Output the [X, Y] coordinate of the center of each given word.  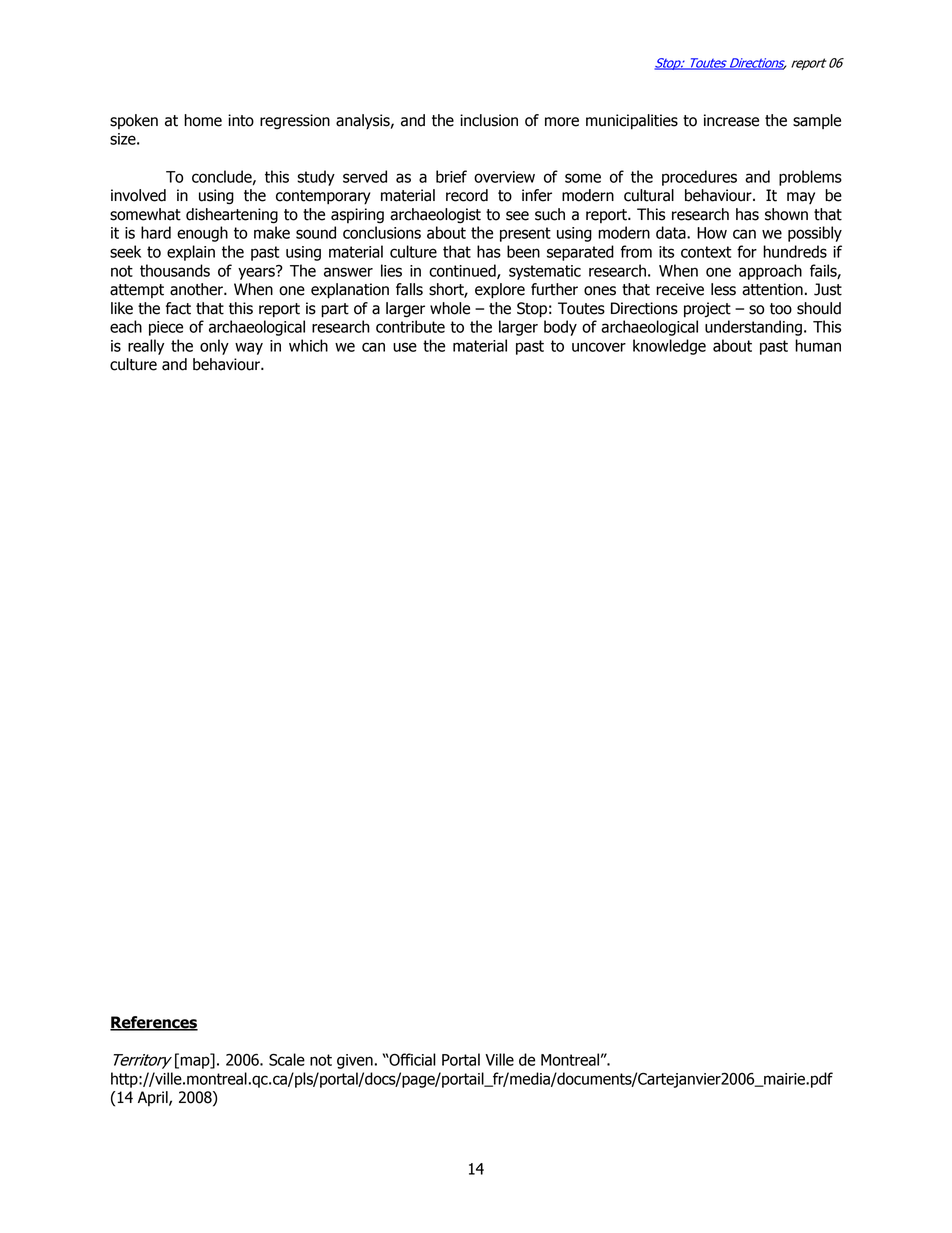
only [214, 347]
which [308, 345]
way [249, 348]
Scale [287, 1059]
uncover [599, 347]
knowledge [669, 347]
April [154, 1098]
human [818, 345]
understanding [753, 328]
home [203, 120]
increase [731, 120]
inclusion [489, 120]
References [154, 1023]
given [355, 1061]
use [405, 347]
